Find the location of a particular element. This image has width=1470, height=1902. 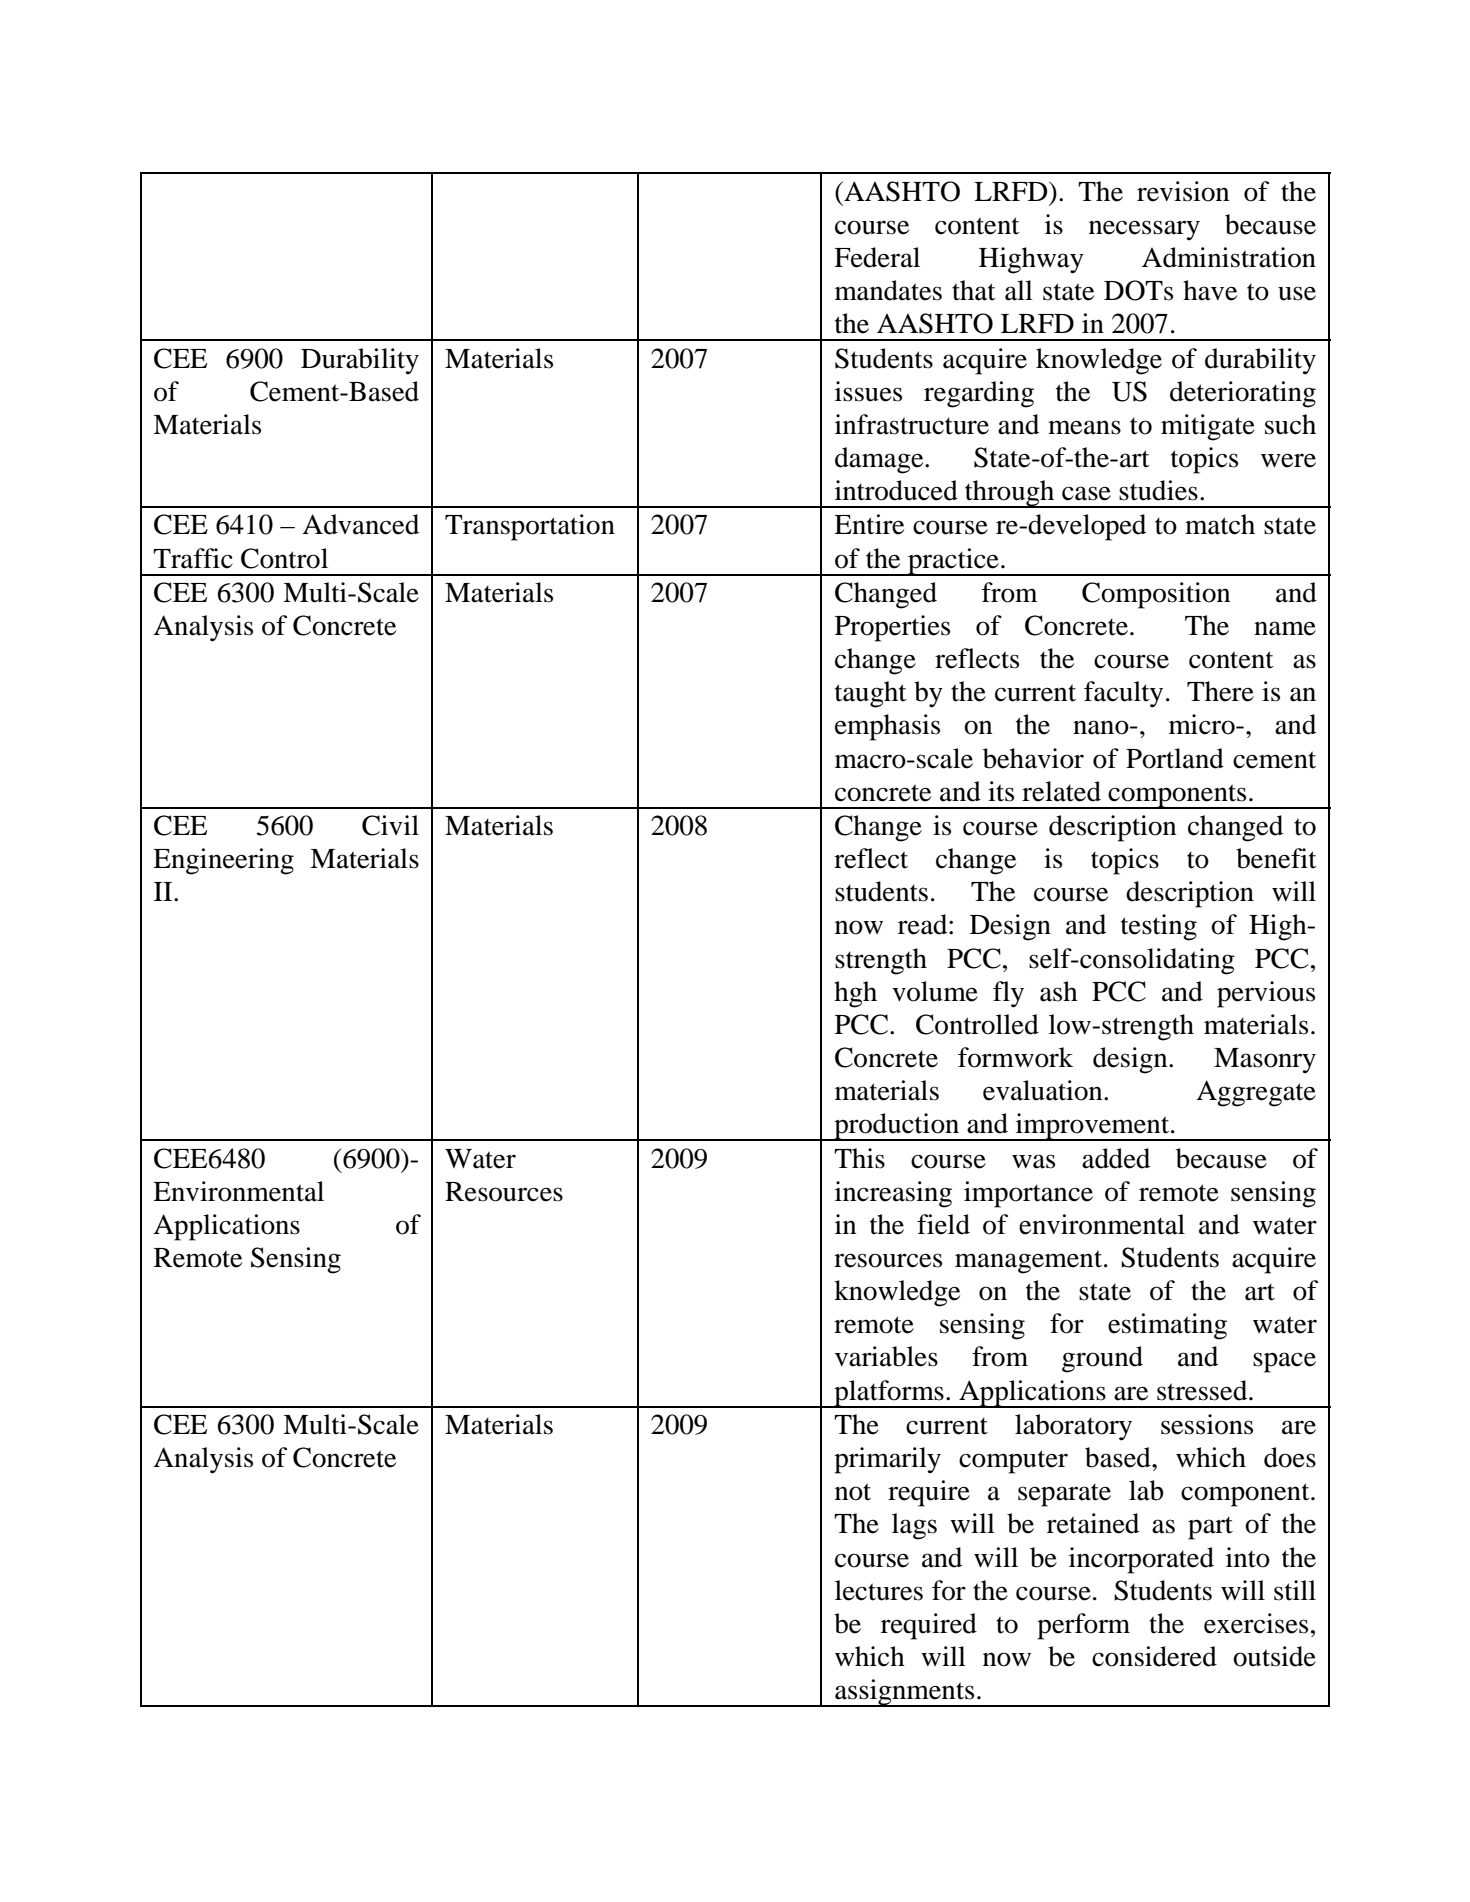

testing is located at coordinates (1159, 927).
